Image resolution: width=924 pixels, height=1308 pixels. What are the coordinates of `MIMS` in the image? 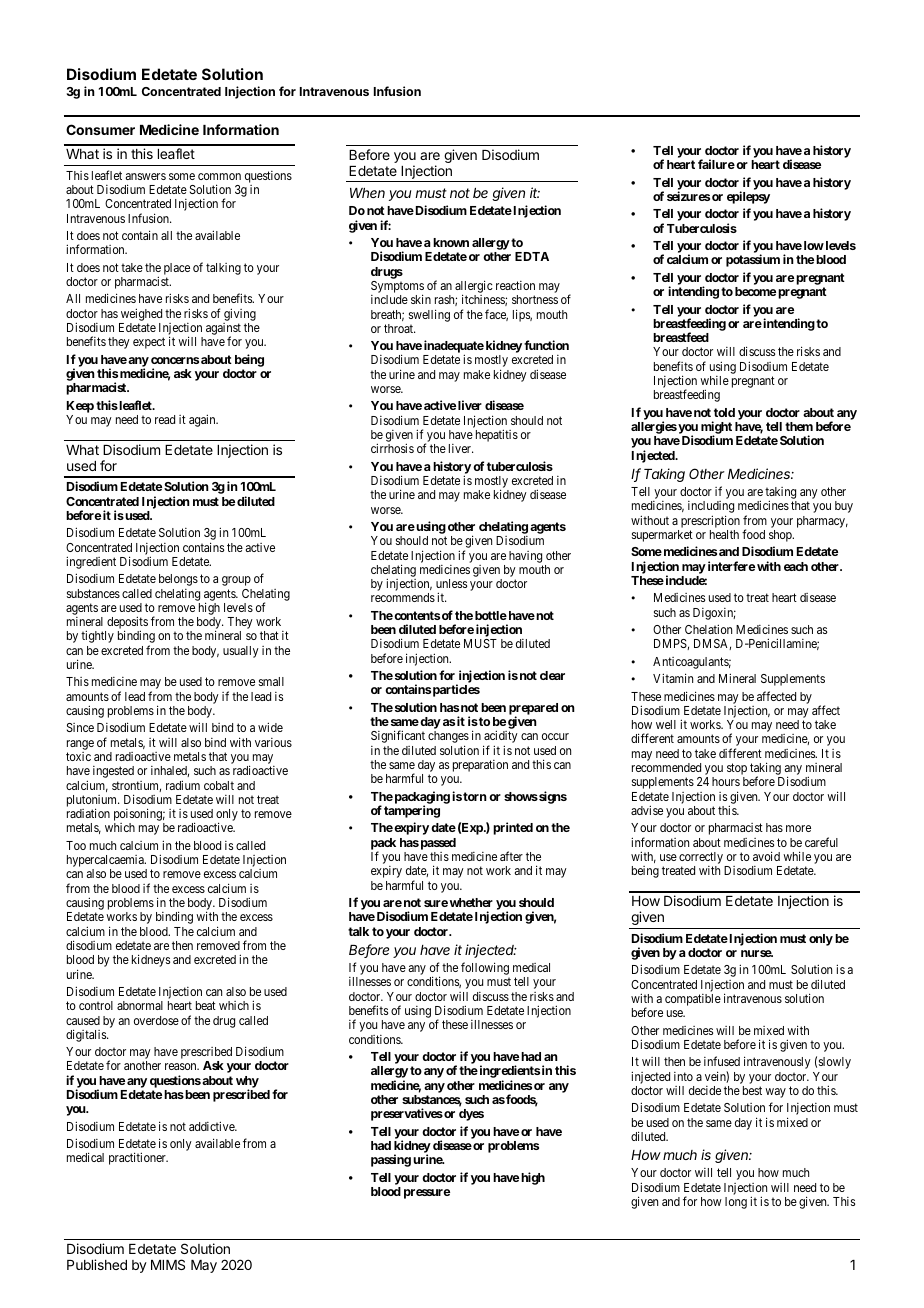 It's located at (168, 1264).
